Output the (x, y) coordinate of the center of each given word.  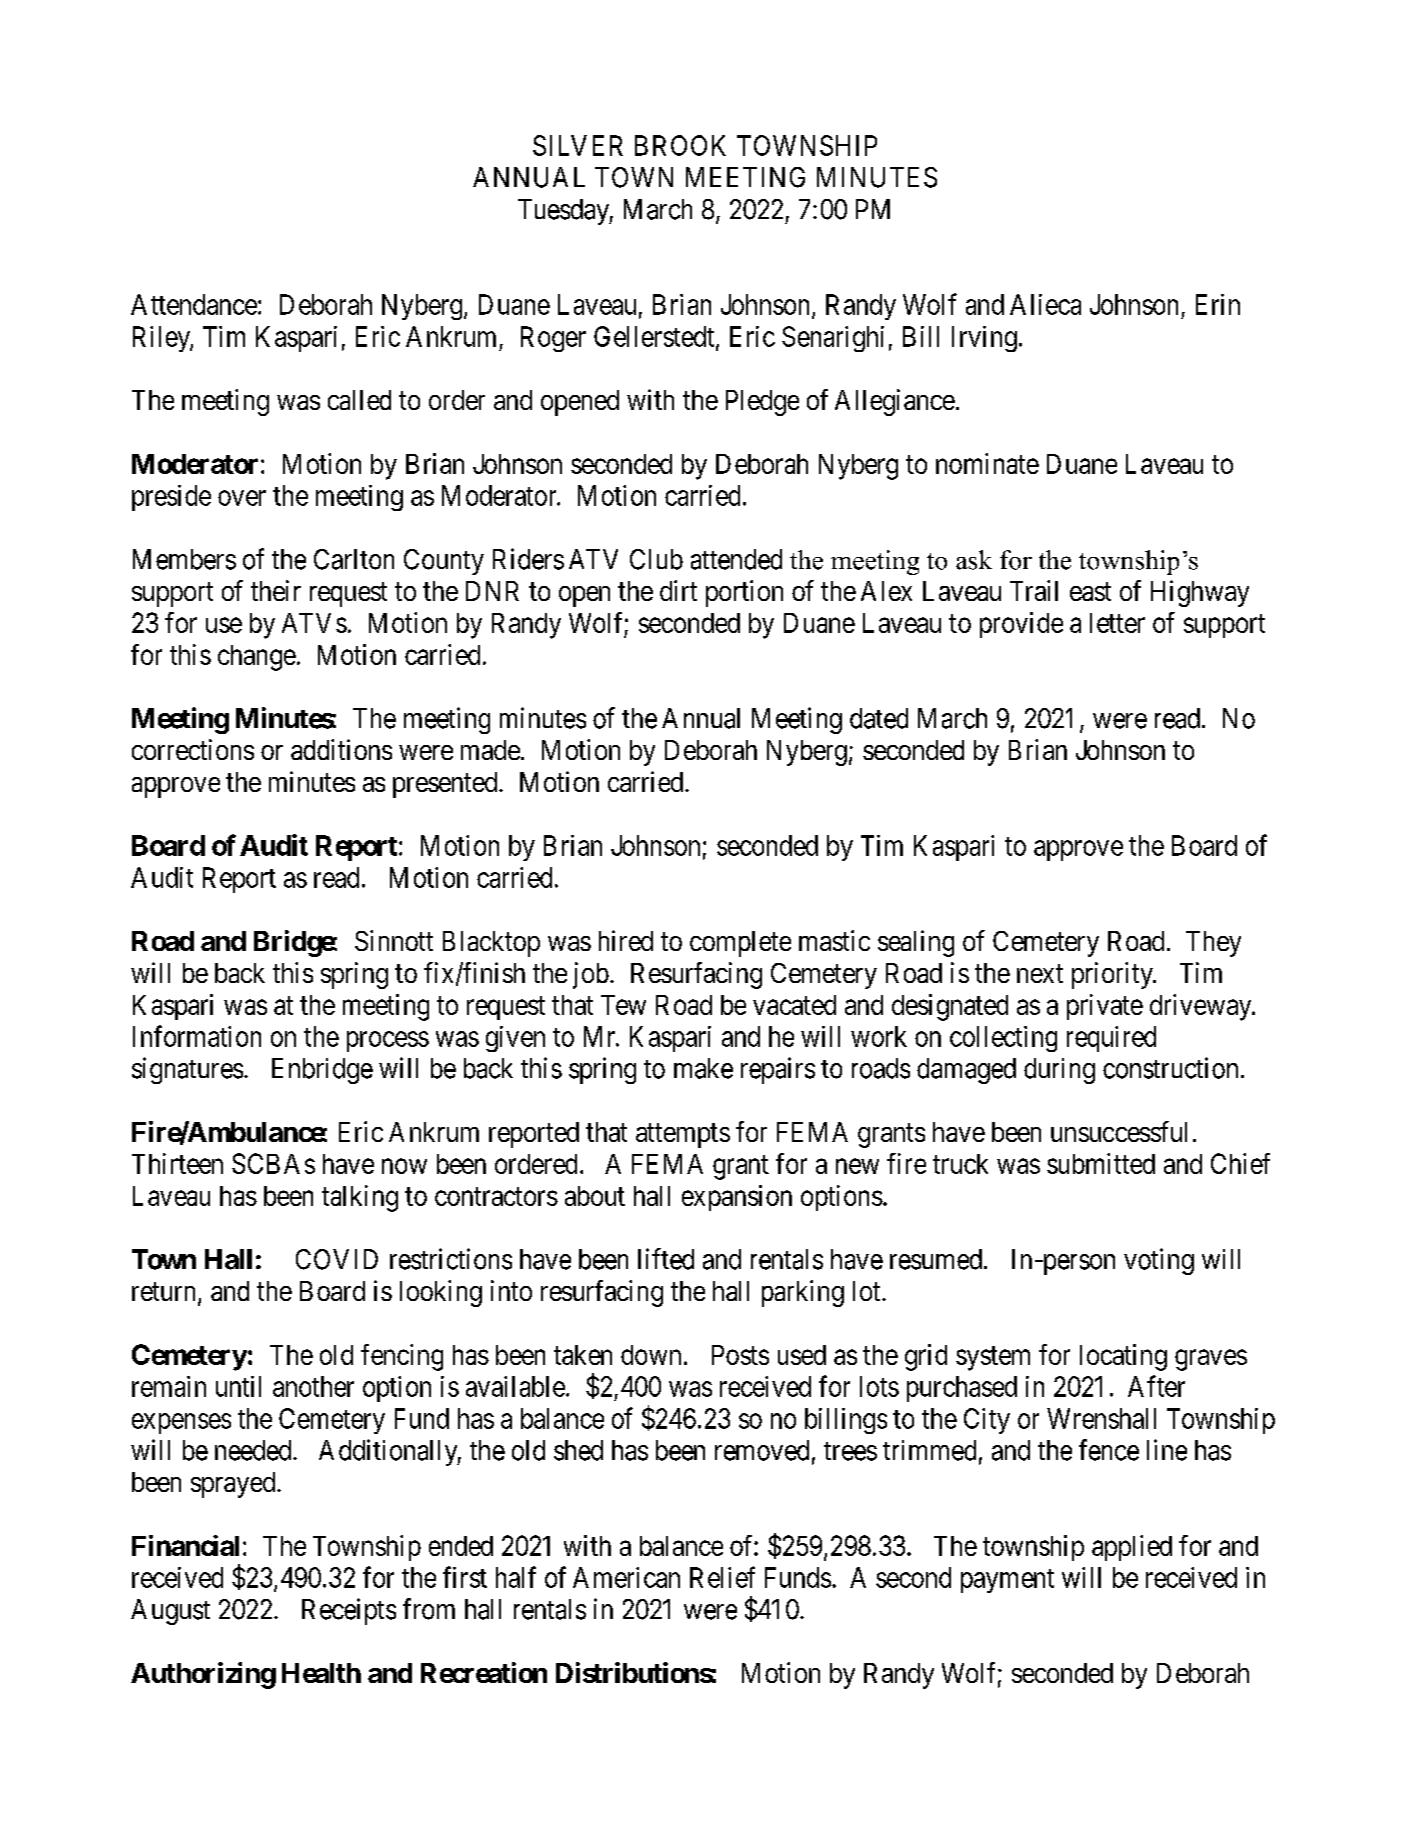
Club (656, 559)
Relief (722, 1577)
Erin (1218, 304)
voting (1159, 1261)
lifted (666, 1259)
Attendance (194, 304)
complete (740, 944)
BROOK (680, 145)
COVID (337, 1259)
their (276, 590)
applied (1132, 1548)
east (1090, 592)
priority (1113, 975)
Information (197, 1036)
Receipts (349, 1611)
